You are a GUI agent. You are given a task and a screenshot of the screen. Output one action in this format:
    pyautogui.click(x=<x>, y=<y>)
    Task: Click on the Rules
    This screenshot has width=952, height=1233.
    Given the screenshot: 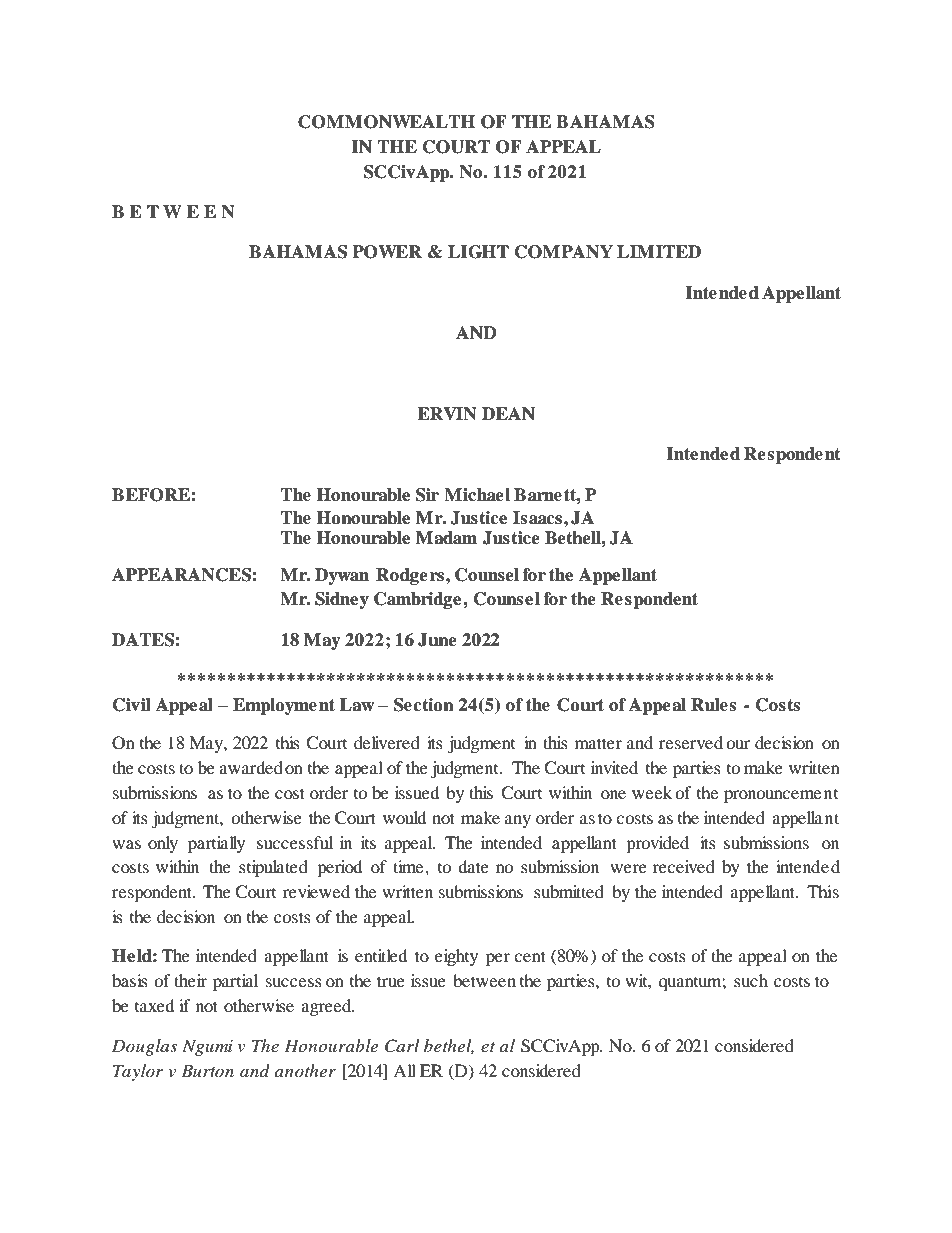 What is the action you would take?
    pyautogui.click(x=713, y=705)
